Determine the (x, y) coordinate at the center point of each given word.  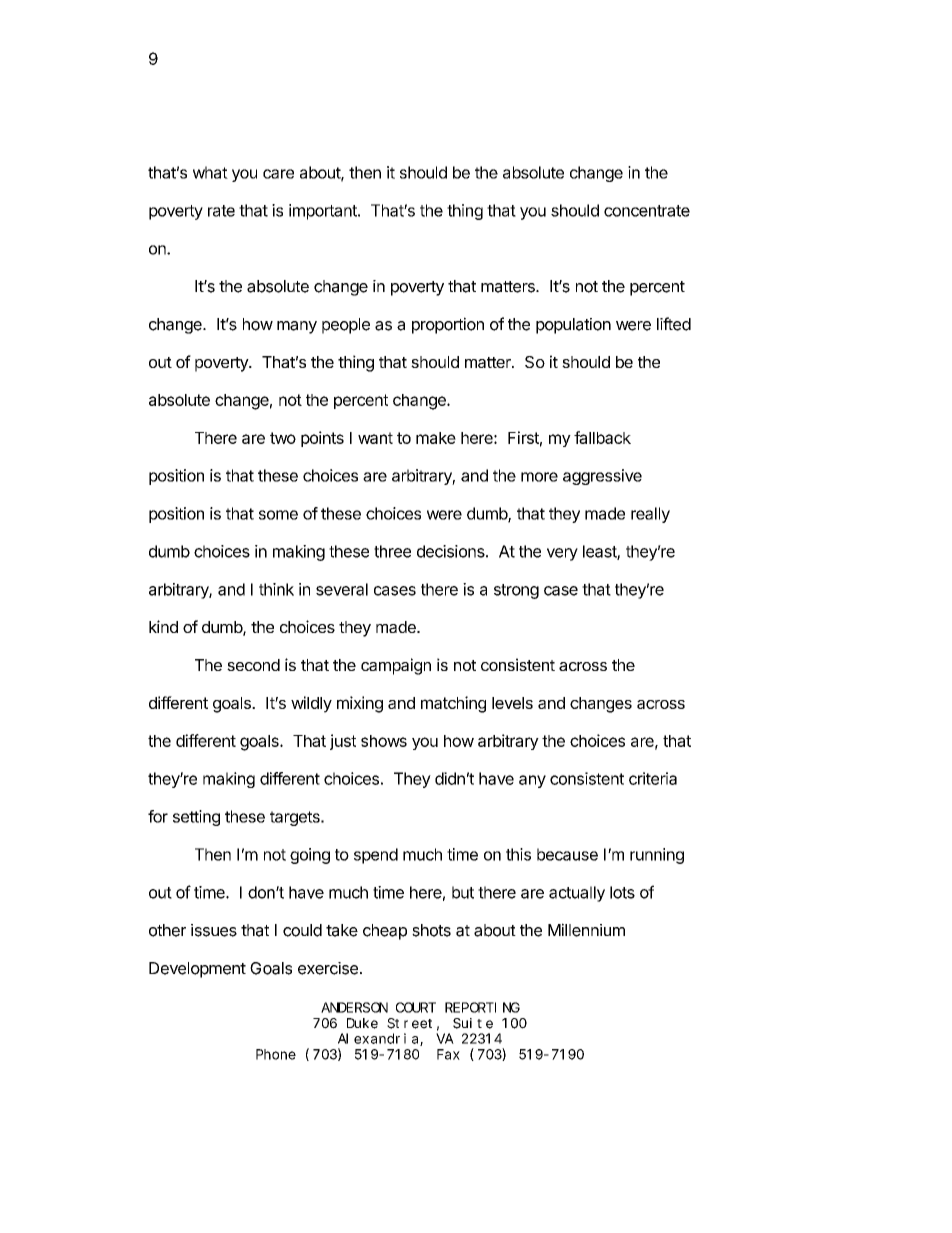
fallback (602, 437)
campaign (396, 666)
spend (376, 856)
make (436, 438)
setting (196, 818)
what (210, 172)
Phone (276, 1054)
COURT (416, 1007)
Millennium (586, 930)
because (567, 854)
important (324, 212)
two (283, 438)
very (562, 554)
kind (163, 626)
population (573, 326)
